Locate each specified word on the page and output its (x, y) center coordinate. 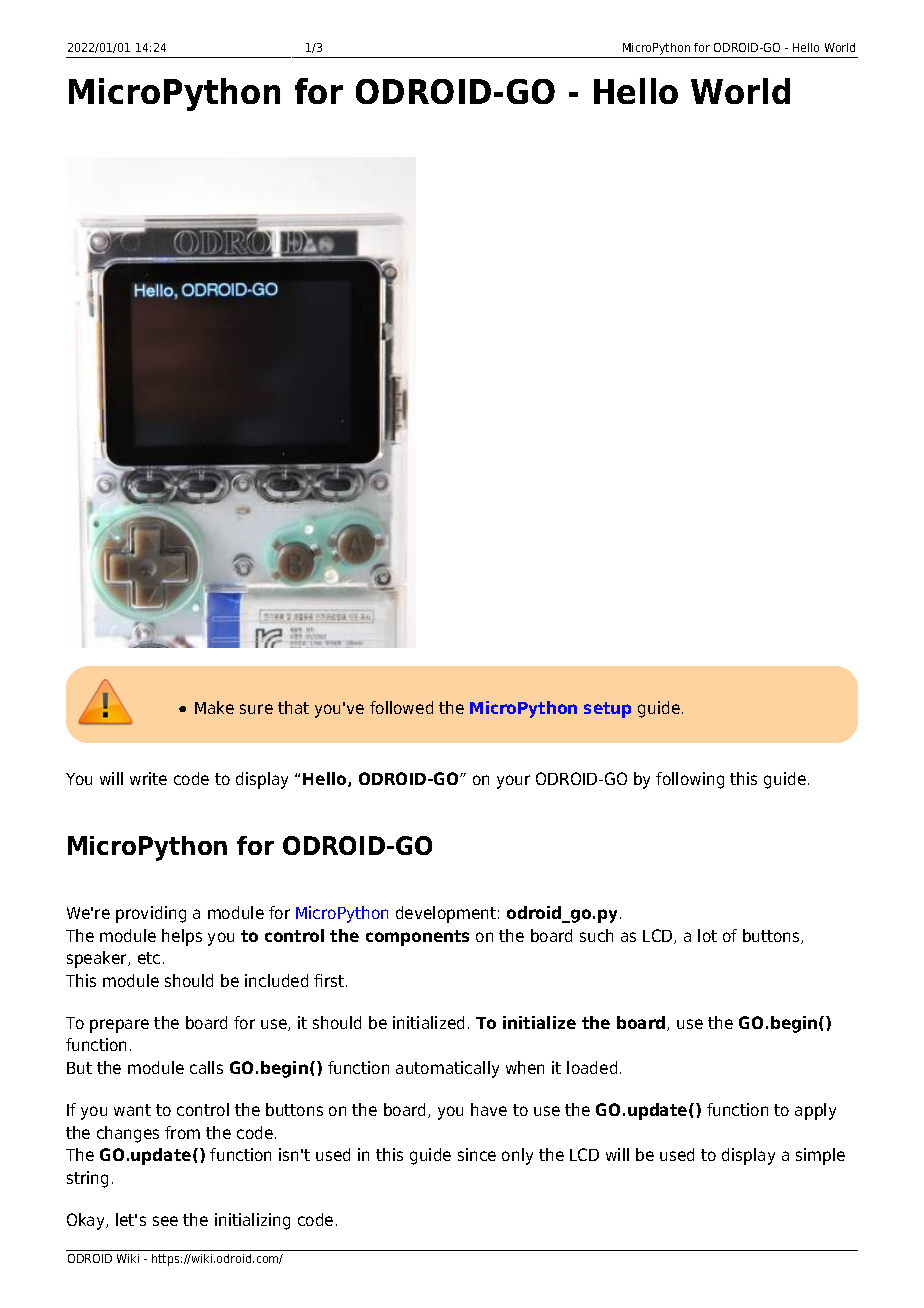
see (165, 1221)
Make (214, 707)
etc (149, 958)
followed (401, 707)
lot (707, 935)
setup (607, 710)
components (417, 938)
